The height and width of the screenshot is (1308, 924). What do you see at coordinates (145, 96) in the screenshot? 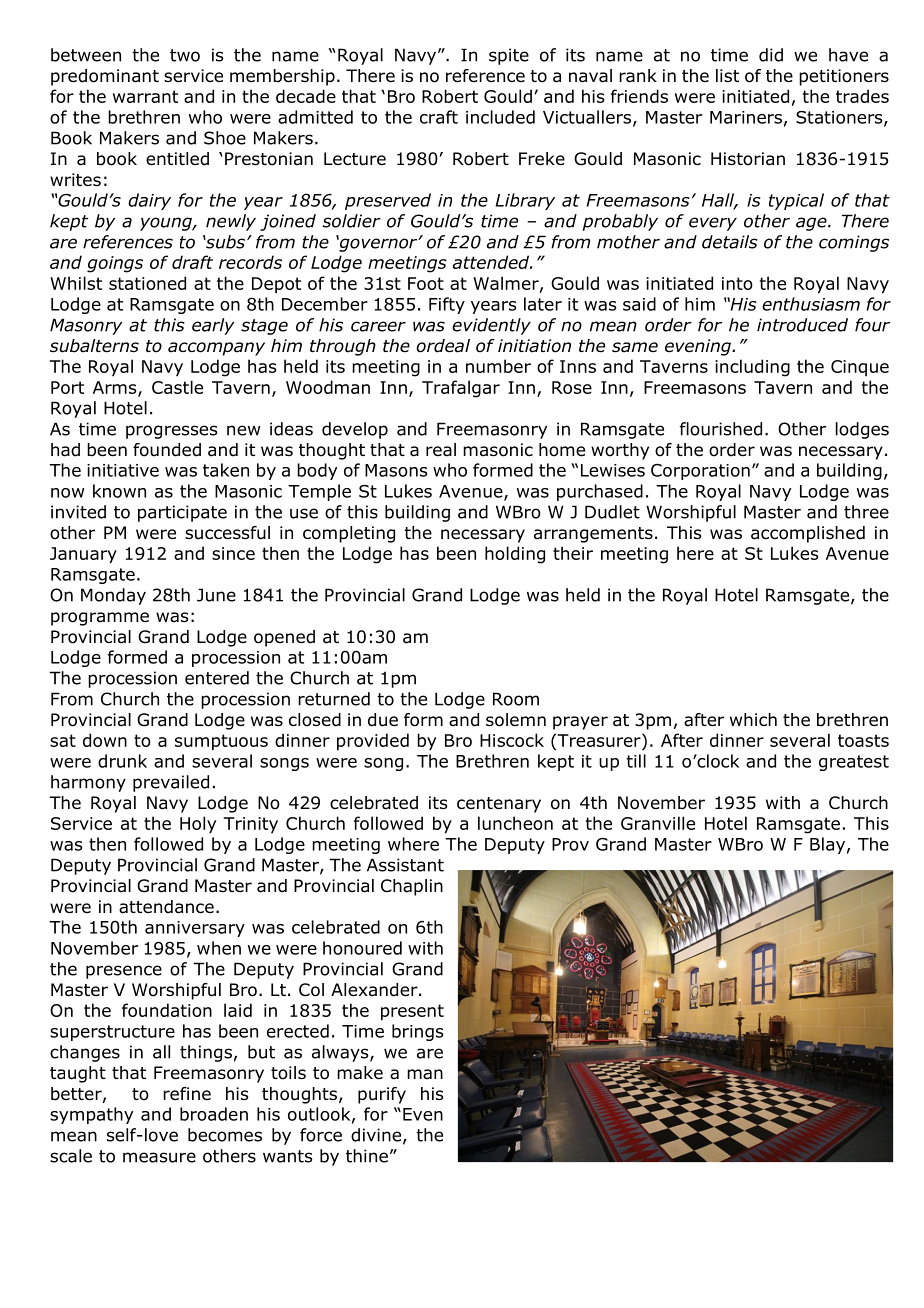
I see `warrant` at bounding box center [145, 96].
